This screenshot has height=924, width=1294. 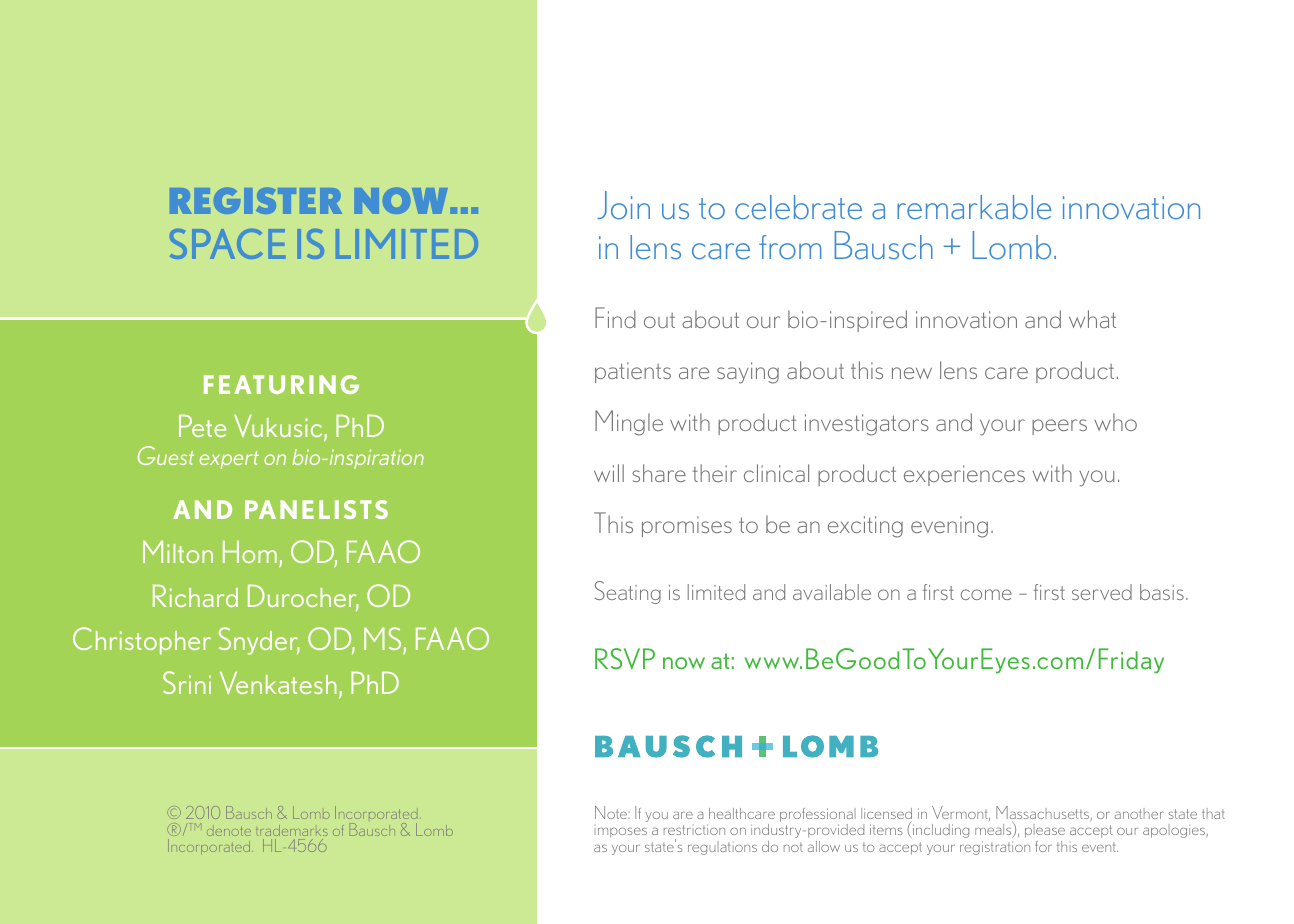 What do you see at coordinates (629, 423) in the screenshot?
I see `Mingle` at bounding box center [629, 423].
